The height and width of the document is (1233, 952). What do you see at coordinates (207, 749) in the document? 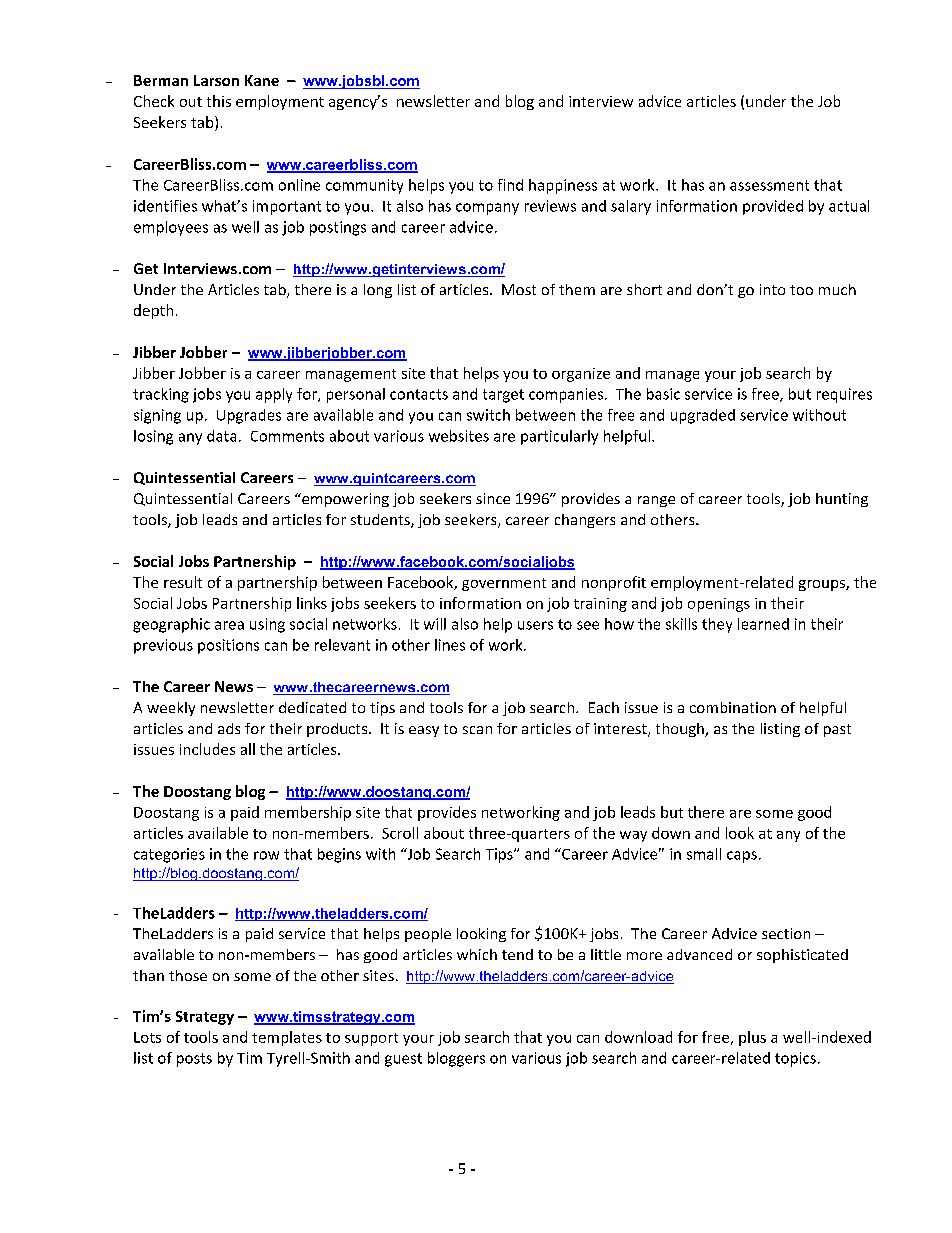
I see `includes` at bounding box center [207, 749].
